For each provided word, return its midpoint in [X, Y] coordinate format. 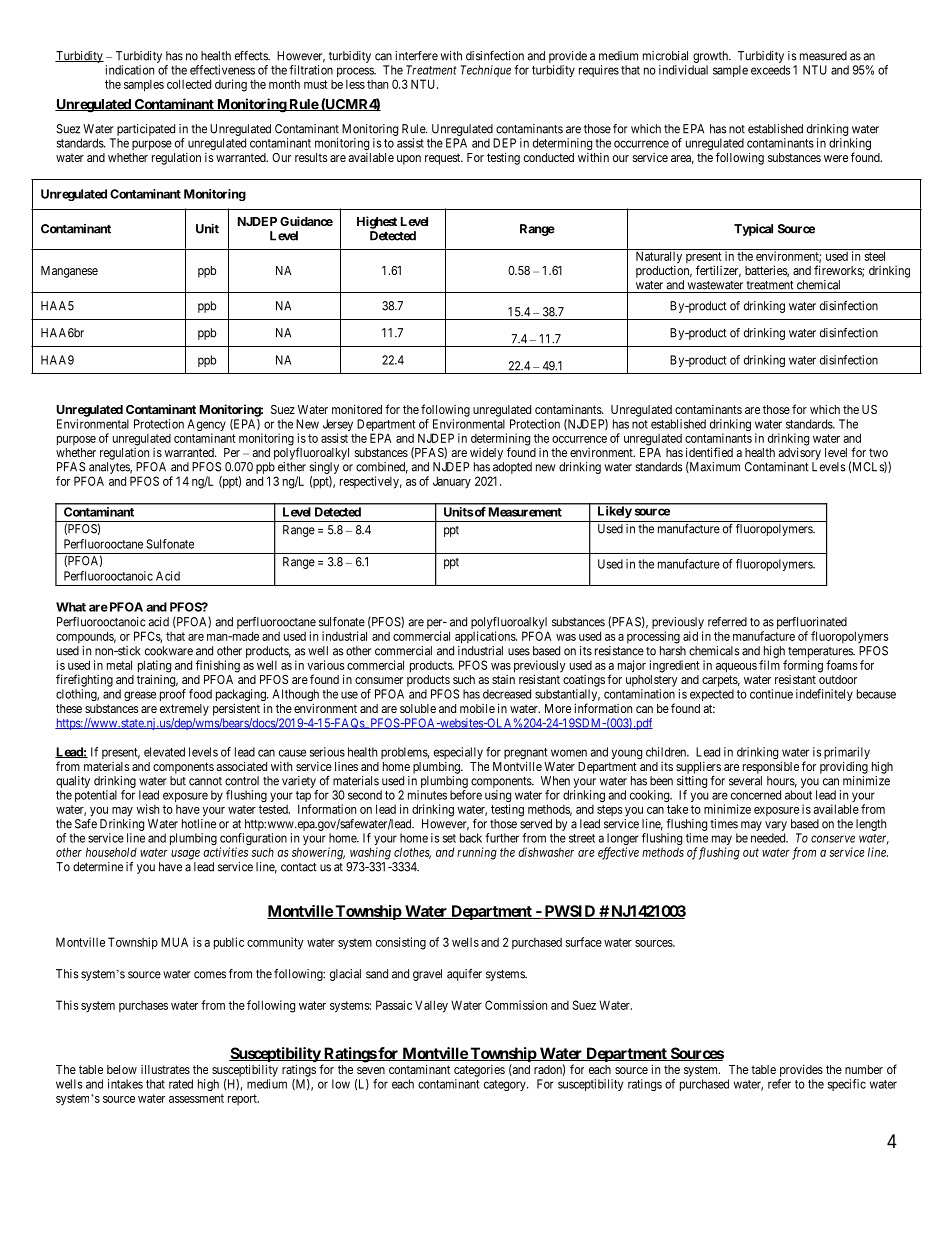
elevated [164, 752]
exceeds [771, 70]
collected [189, 84]
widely [486, 454]
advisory [800, 453]
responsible [771, 767]
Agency [206, 426]
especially [458, 753]
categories [479, 1071]
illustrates [165, 1069]
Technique [486, 71]
